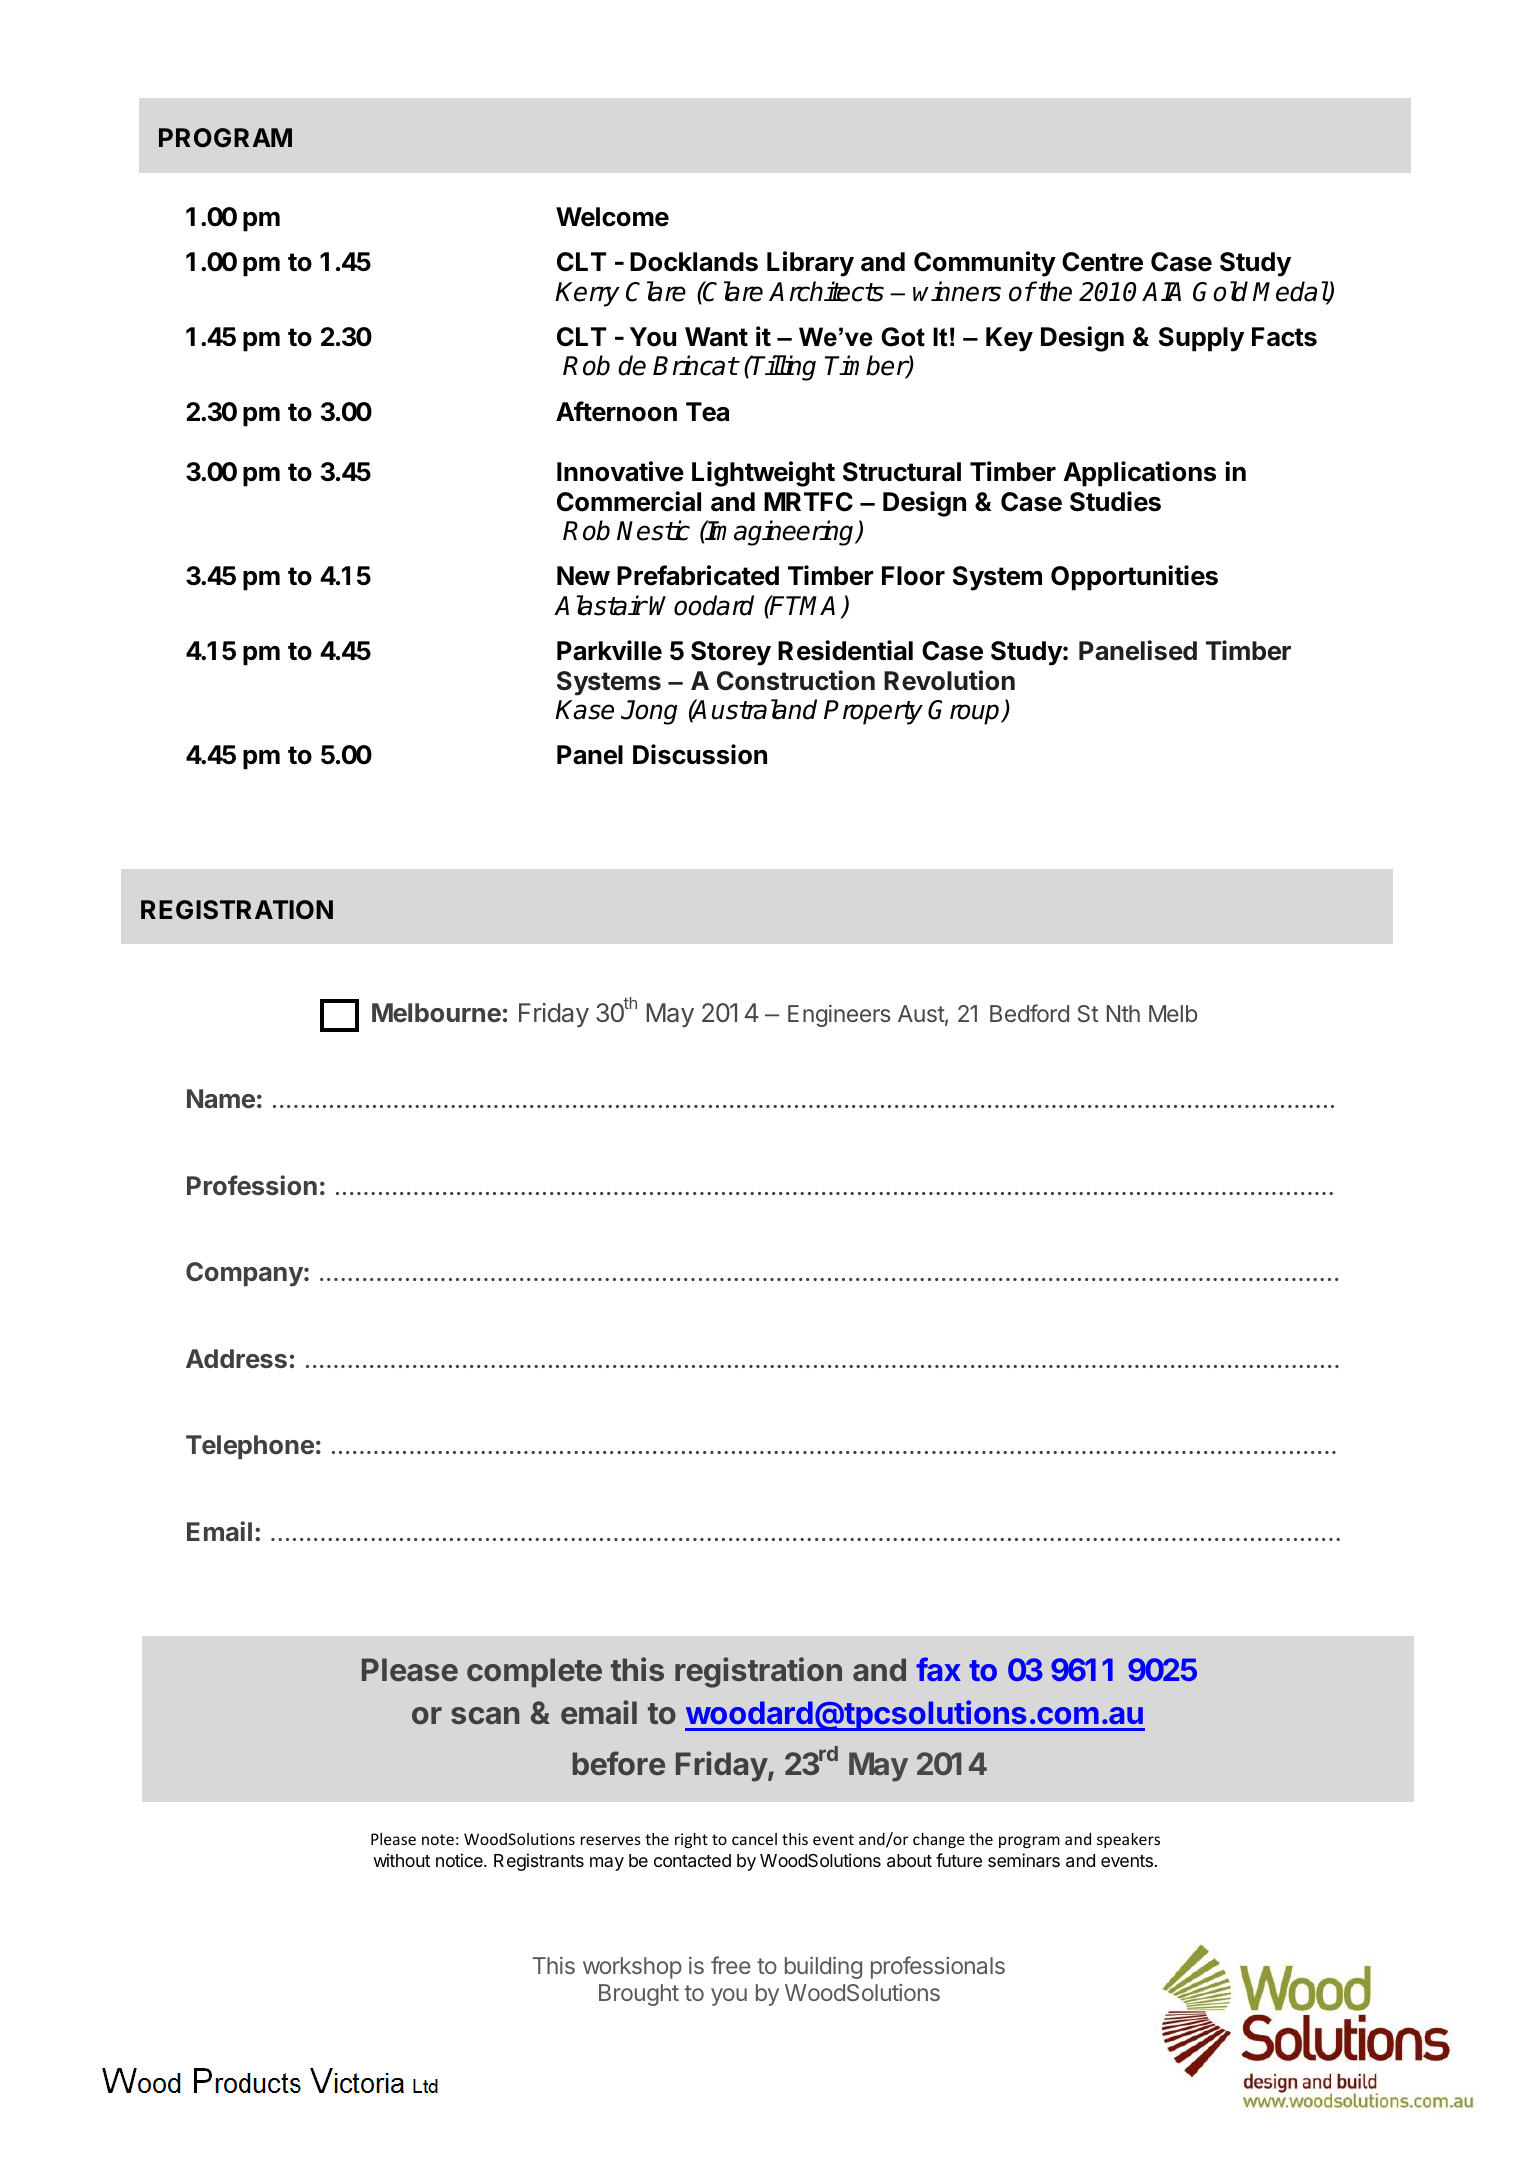  Describe the element at coordinates (401, 1860) in the document. I see `without` at that location.
